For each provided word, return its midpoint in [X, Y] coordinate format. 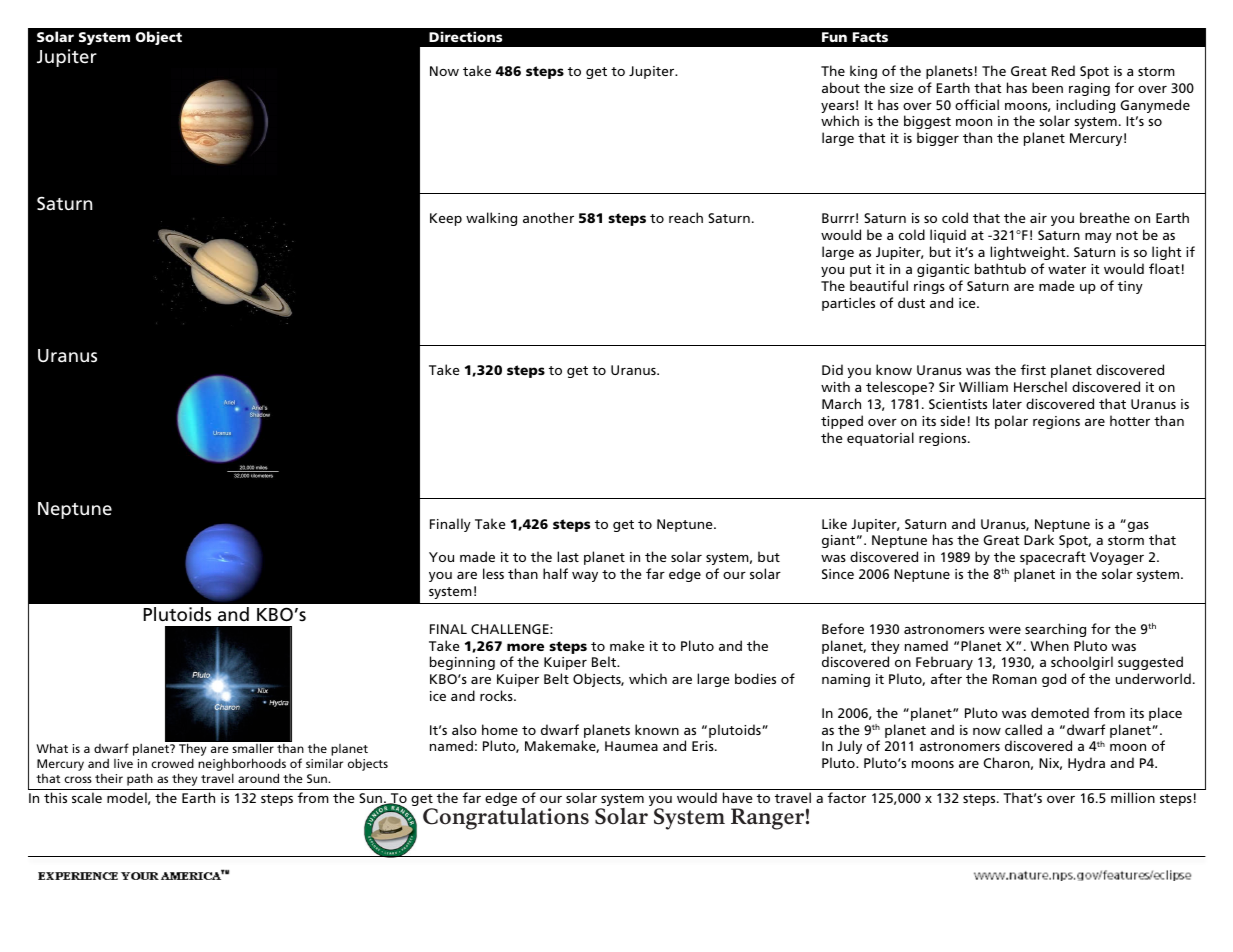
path [140, 779]
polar [1011, 422]
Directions [465, 37]
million [1133, 797]
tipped [842, 422]
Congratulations [506, 819]
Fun [834, 37]
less [493, 573]
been [1047, 87]
